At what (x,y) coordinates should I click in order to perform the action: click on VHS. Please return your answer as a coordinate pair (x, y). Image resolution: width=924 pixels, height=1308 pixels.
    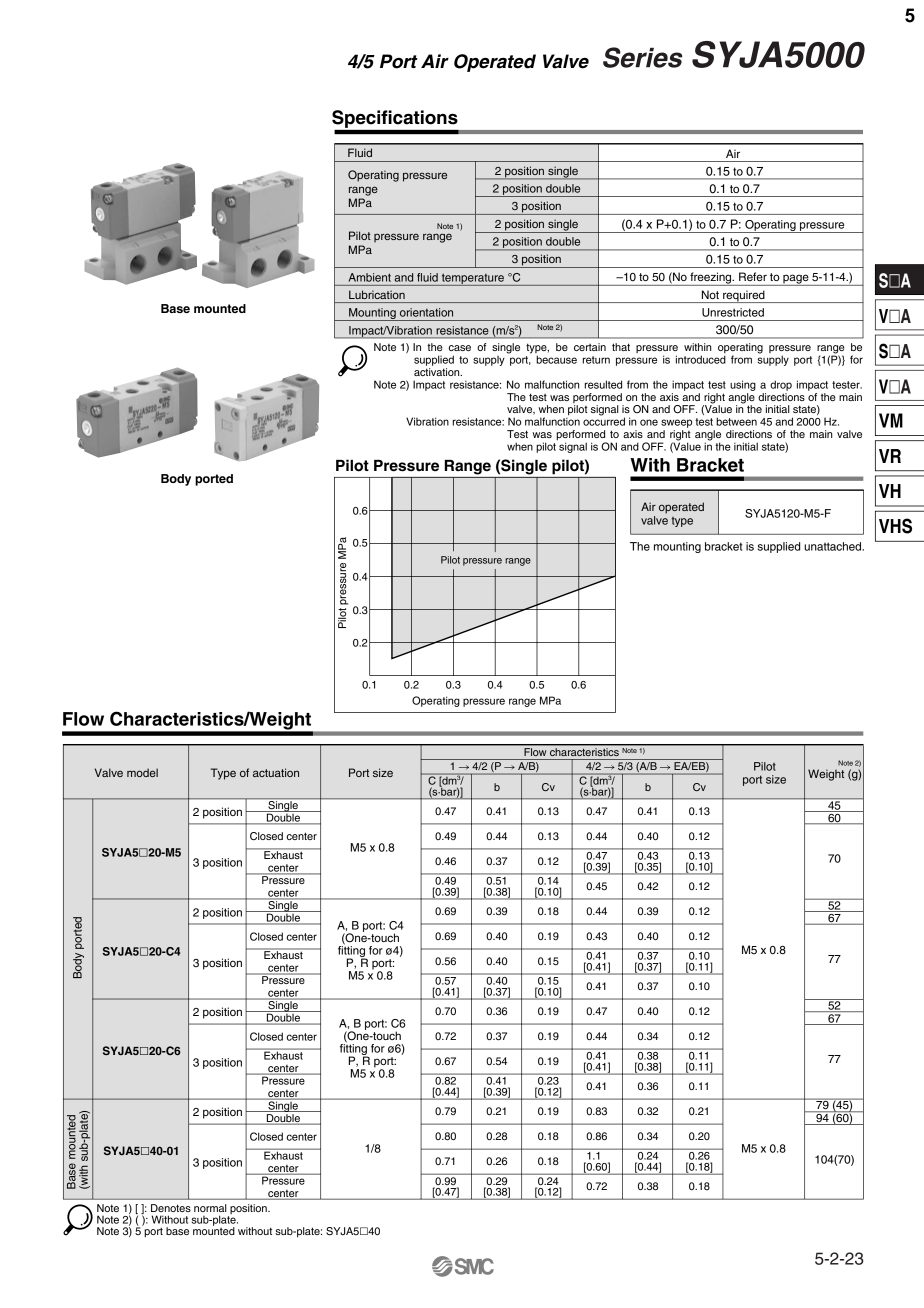
    Looking at the image, I should click on (895, 526).
